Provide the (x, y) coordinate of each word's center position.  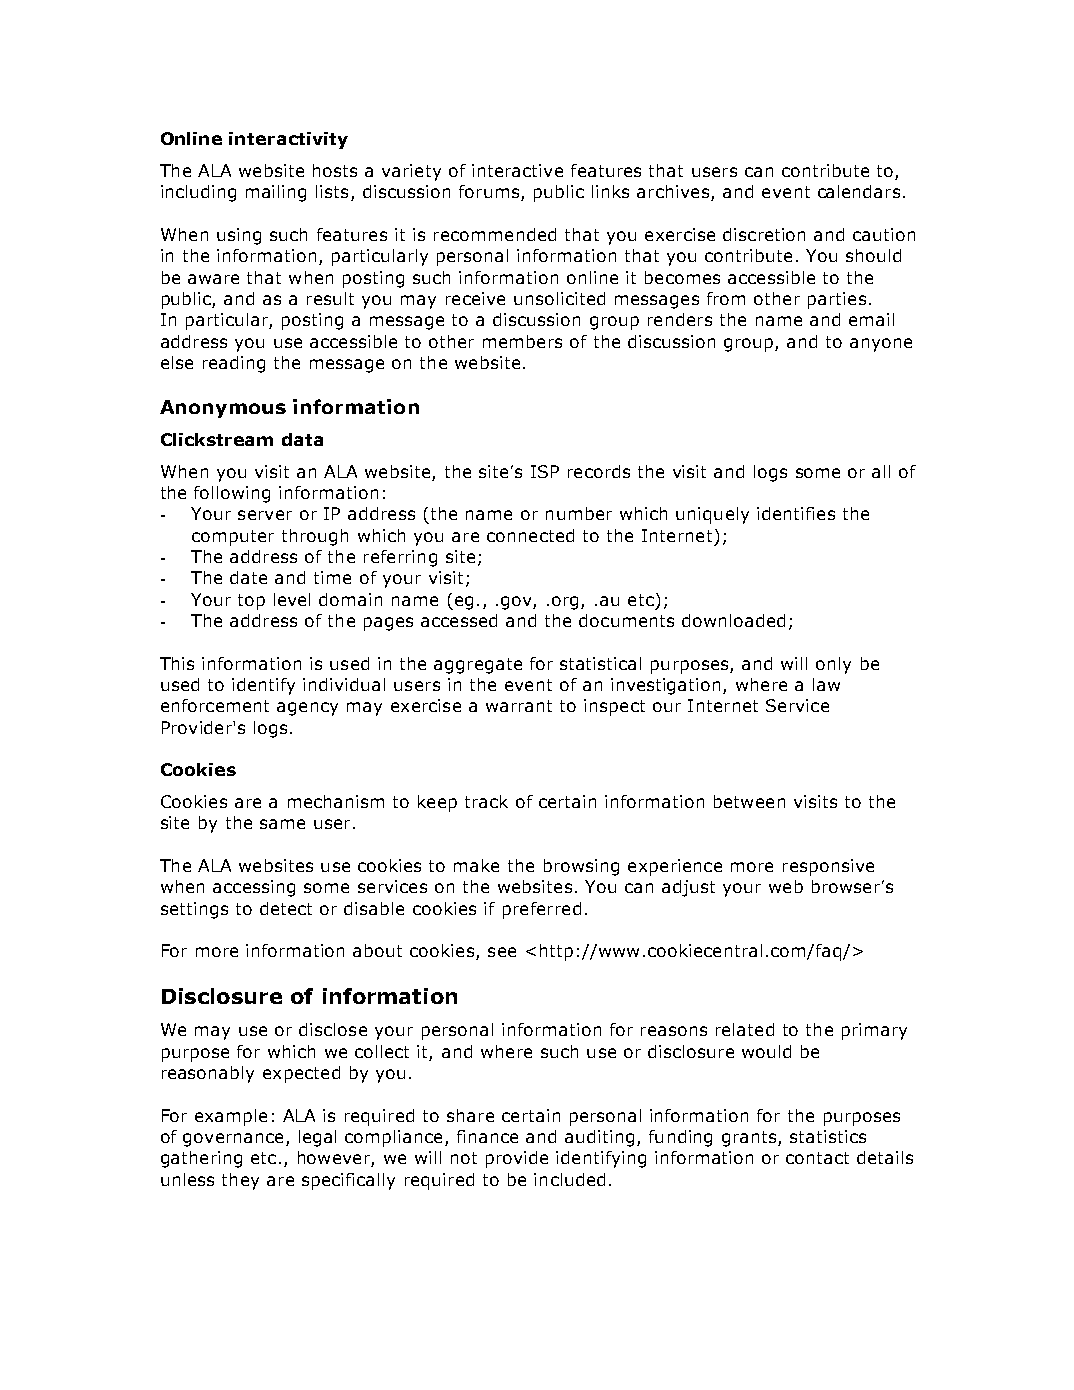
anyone (881, 345)
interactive (517, 170)
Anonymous (223, 409)
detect (286, 908)
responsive (828, 867)
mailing (276, 193)
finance (487, 1136)
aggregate (478, 666)
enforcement (215, 705)
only (833, 665)
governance (233, 1140)
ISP (545, 471)
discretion (764, 234)
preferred (542, 910)
